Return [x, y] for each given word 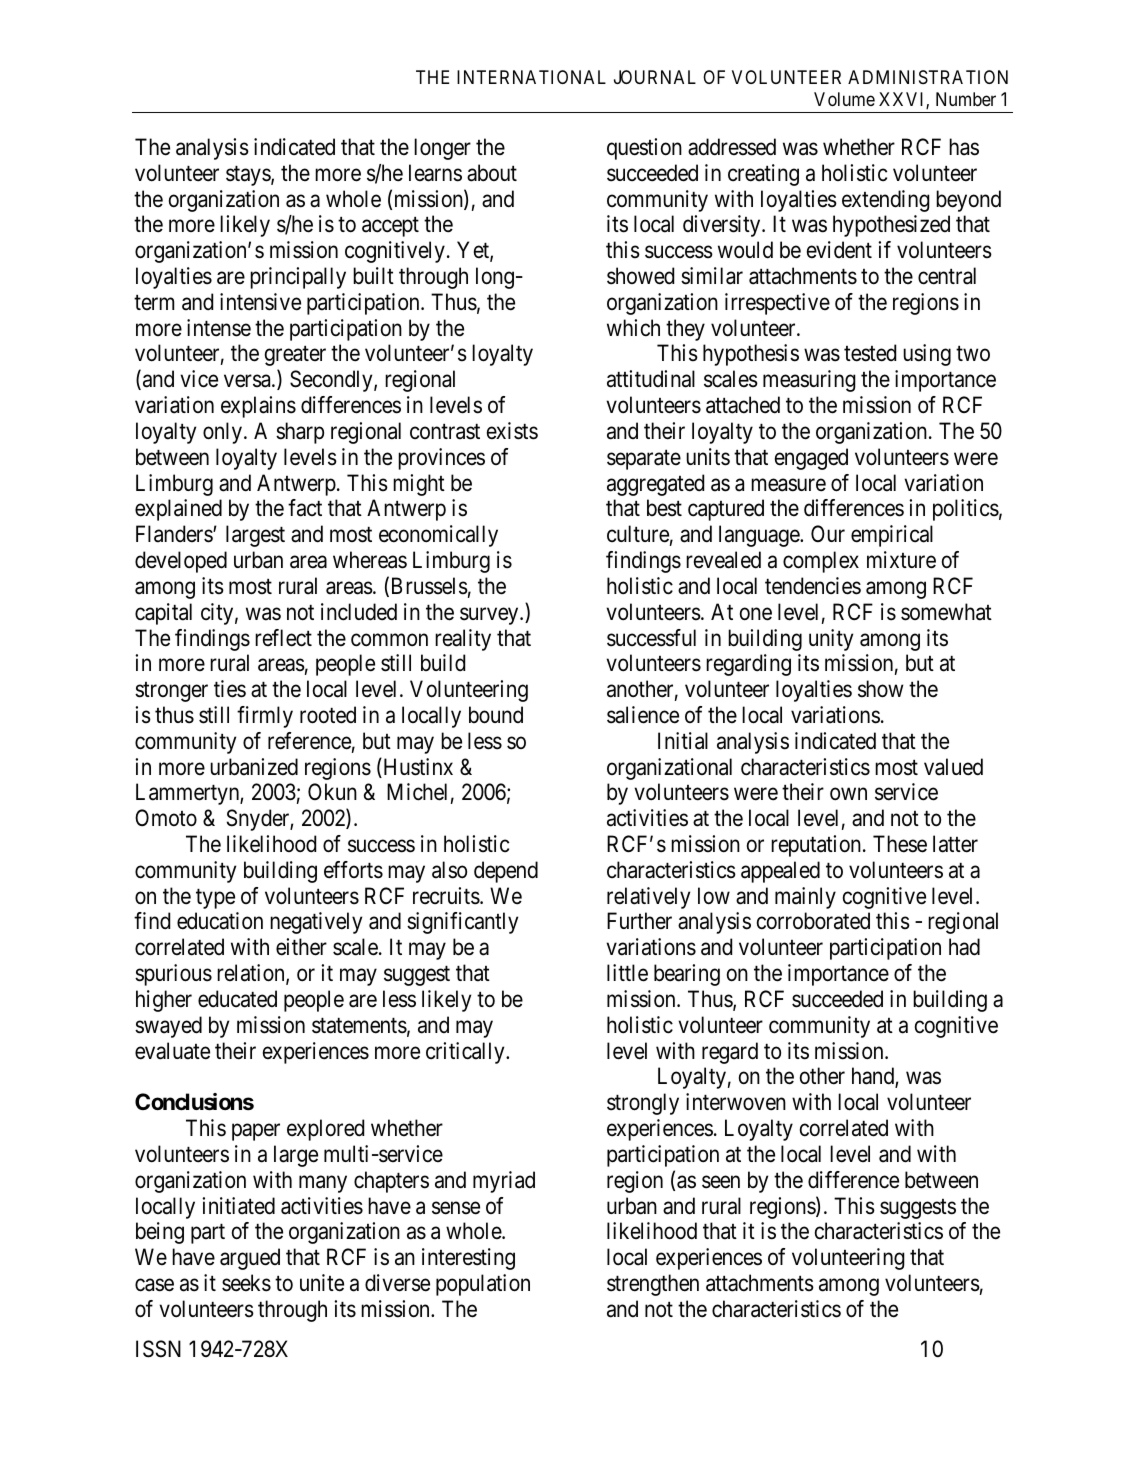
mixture [901, 560]
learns [435, 173]
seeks [246, 1283]
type [215, 899]
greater [295, 356]
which [633, 328]
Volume [844, 99]
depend [506, 872]
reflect [283, 638]
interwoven [736, 1102]
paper [256, 1132]
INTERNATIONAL [531, 77]
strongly [643, 1104]
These [900, 844]
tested [870, 353]
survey [490, 616]
